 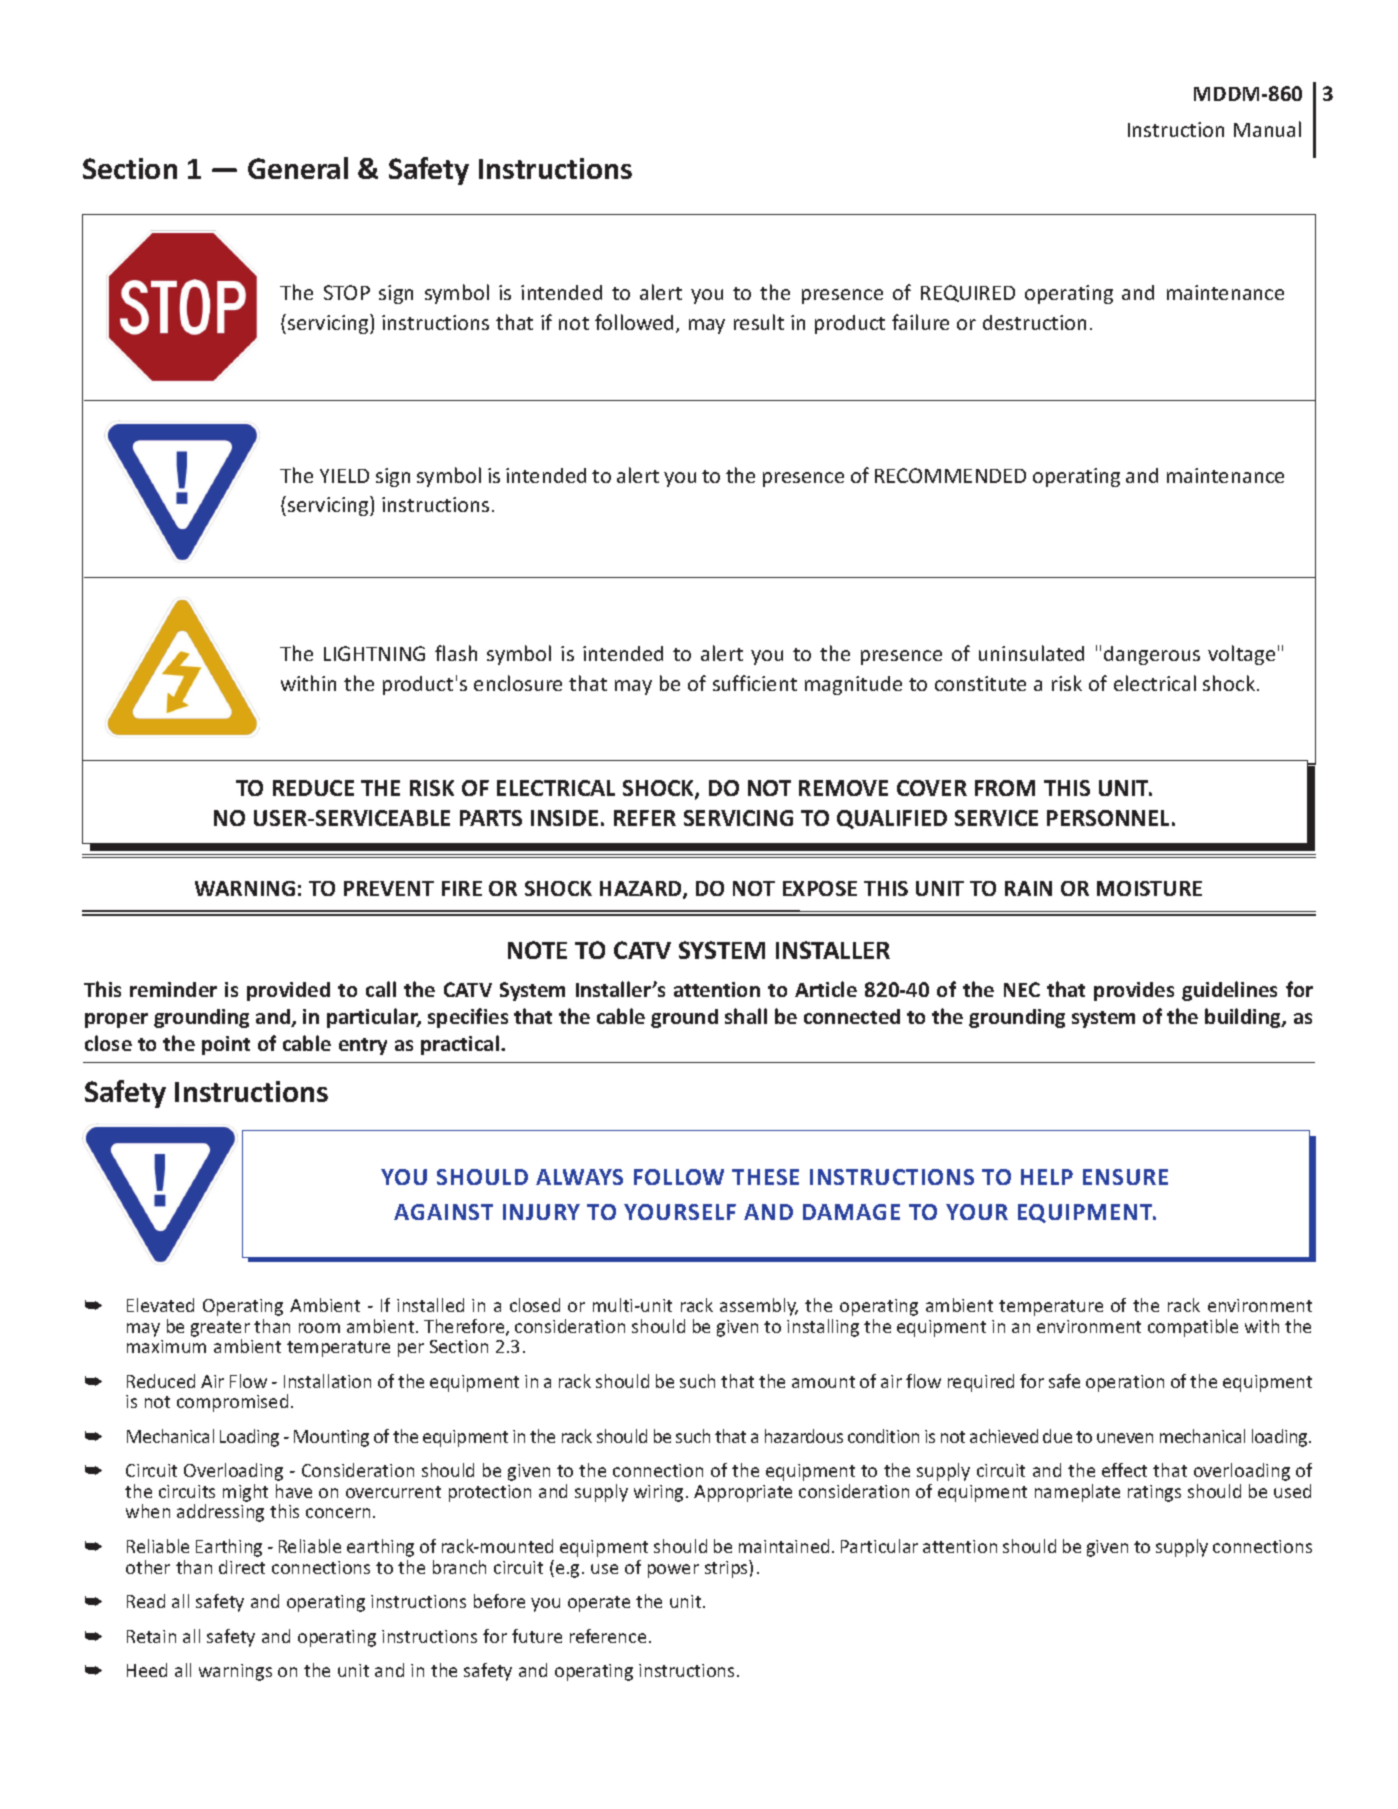 What do you see at coordinates (242, 1567) in the screenshot?
I see `direct` at bounding box center [242, 1567].
